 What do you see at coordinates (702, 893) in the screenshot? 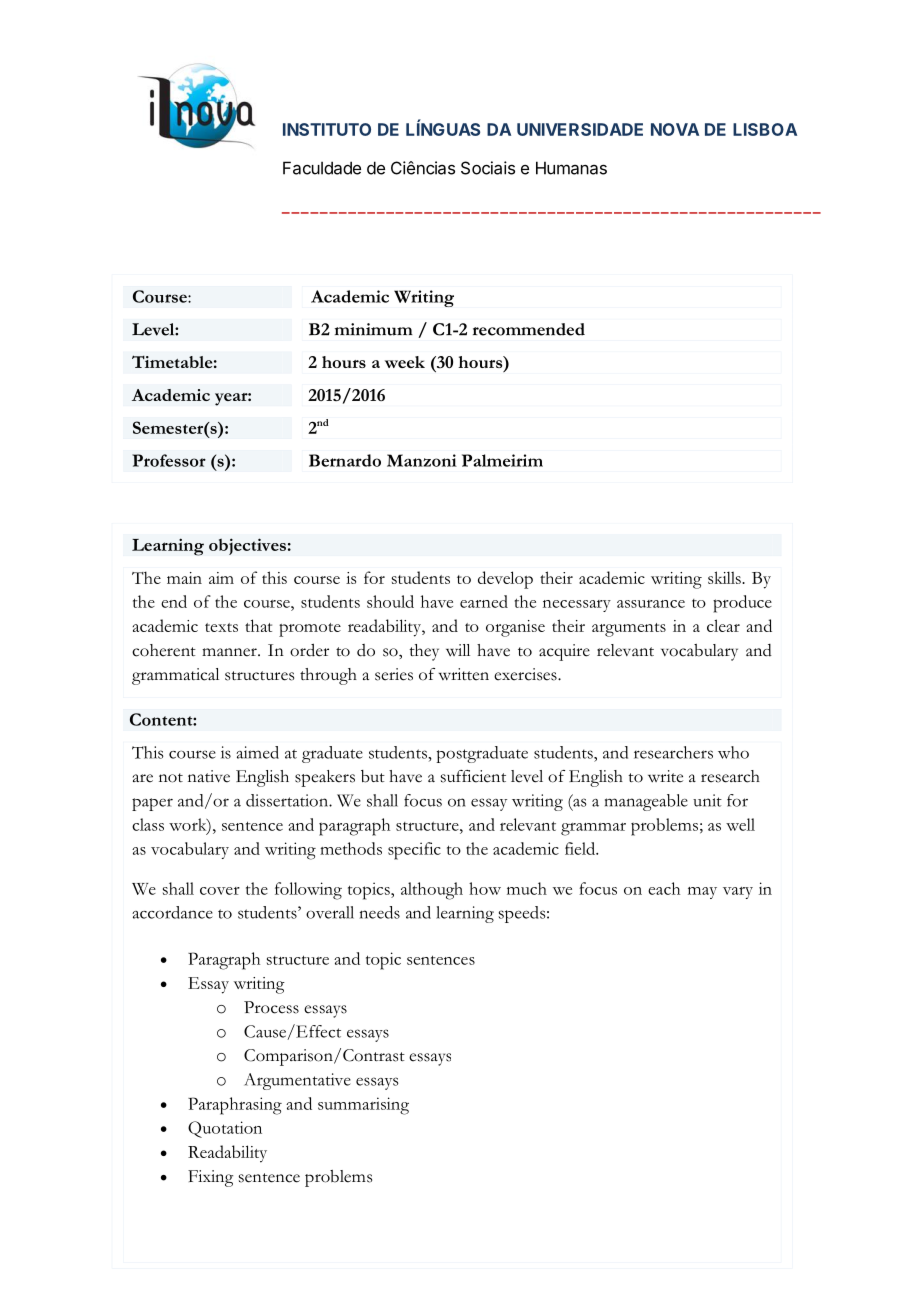
I see `may` at bounding box center [702, 893].
